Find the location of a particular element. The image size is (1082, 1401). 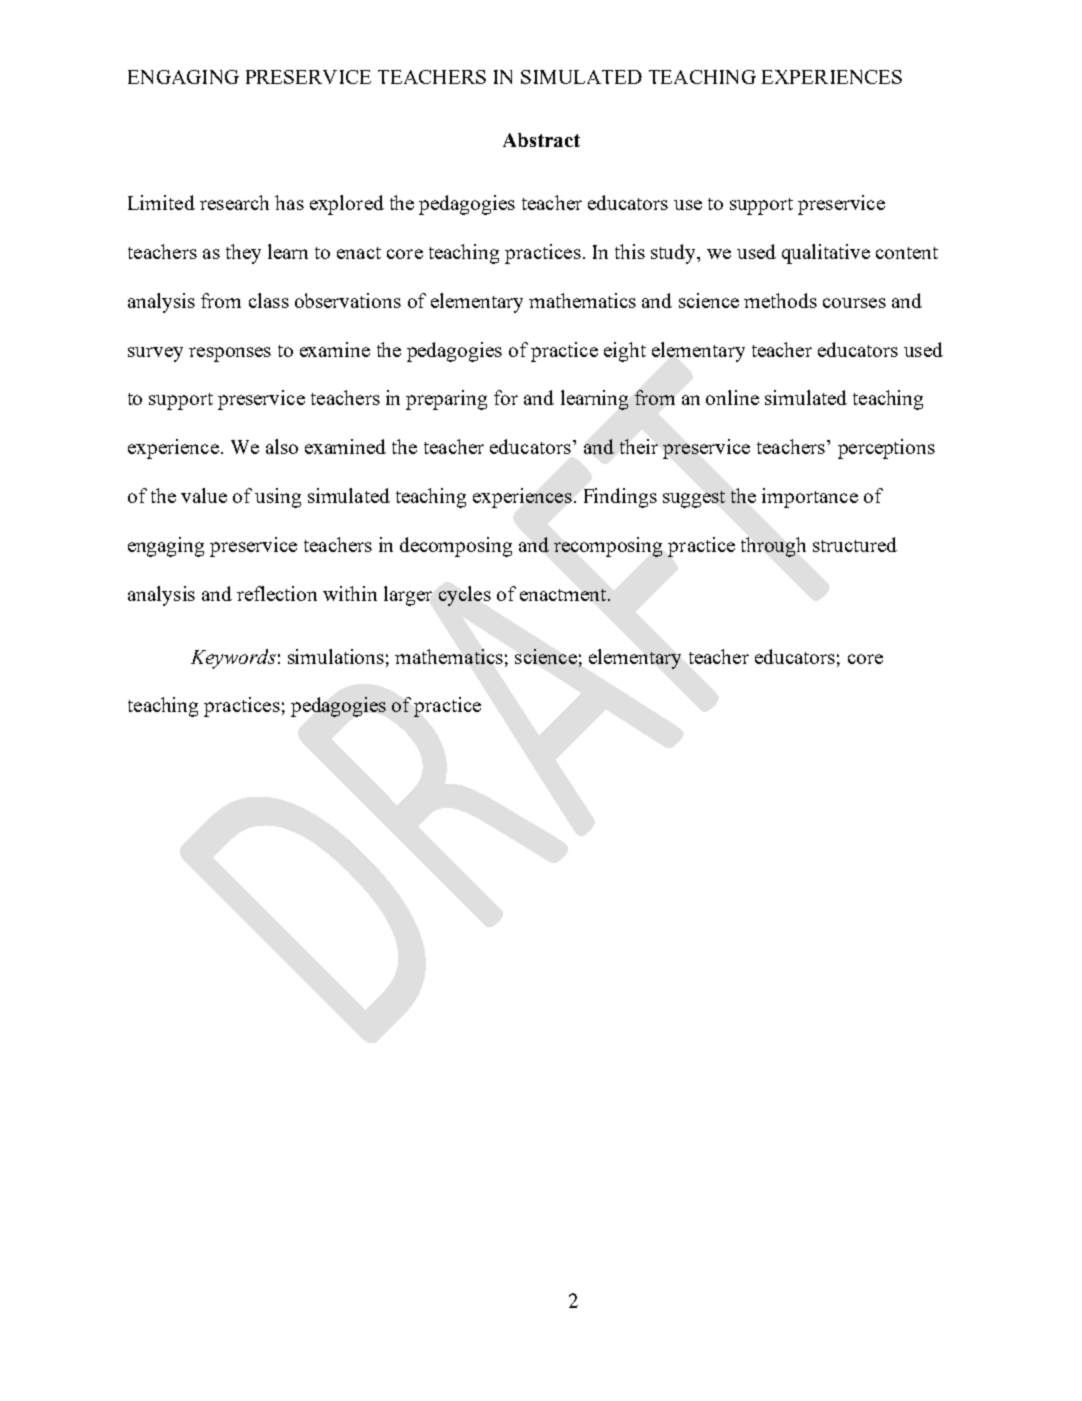

through is located at coordinates (773, 547).
